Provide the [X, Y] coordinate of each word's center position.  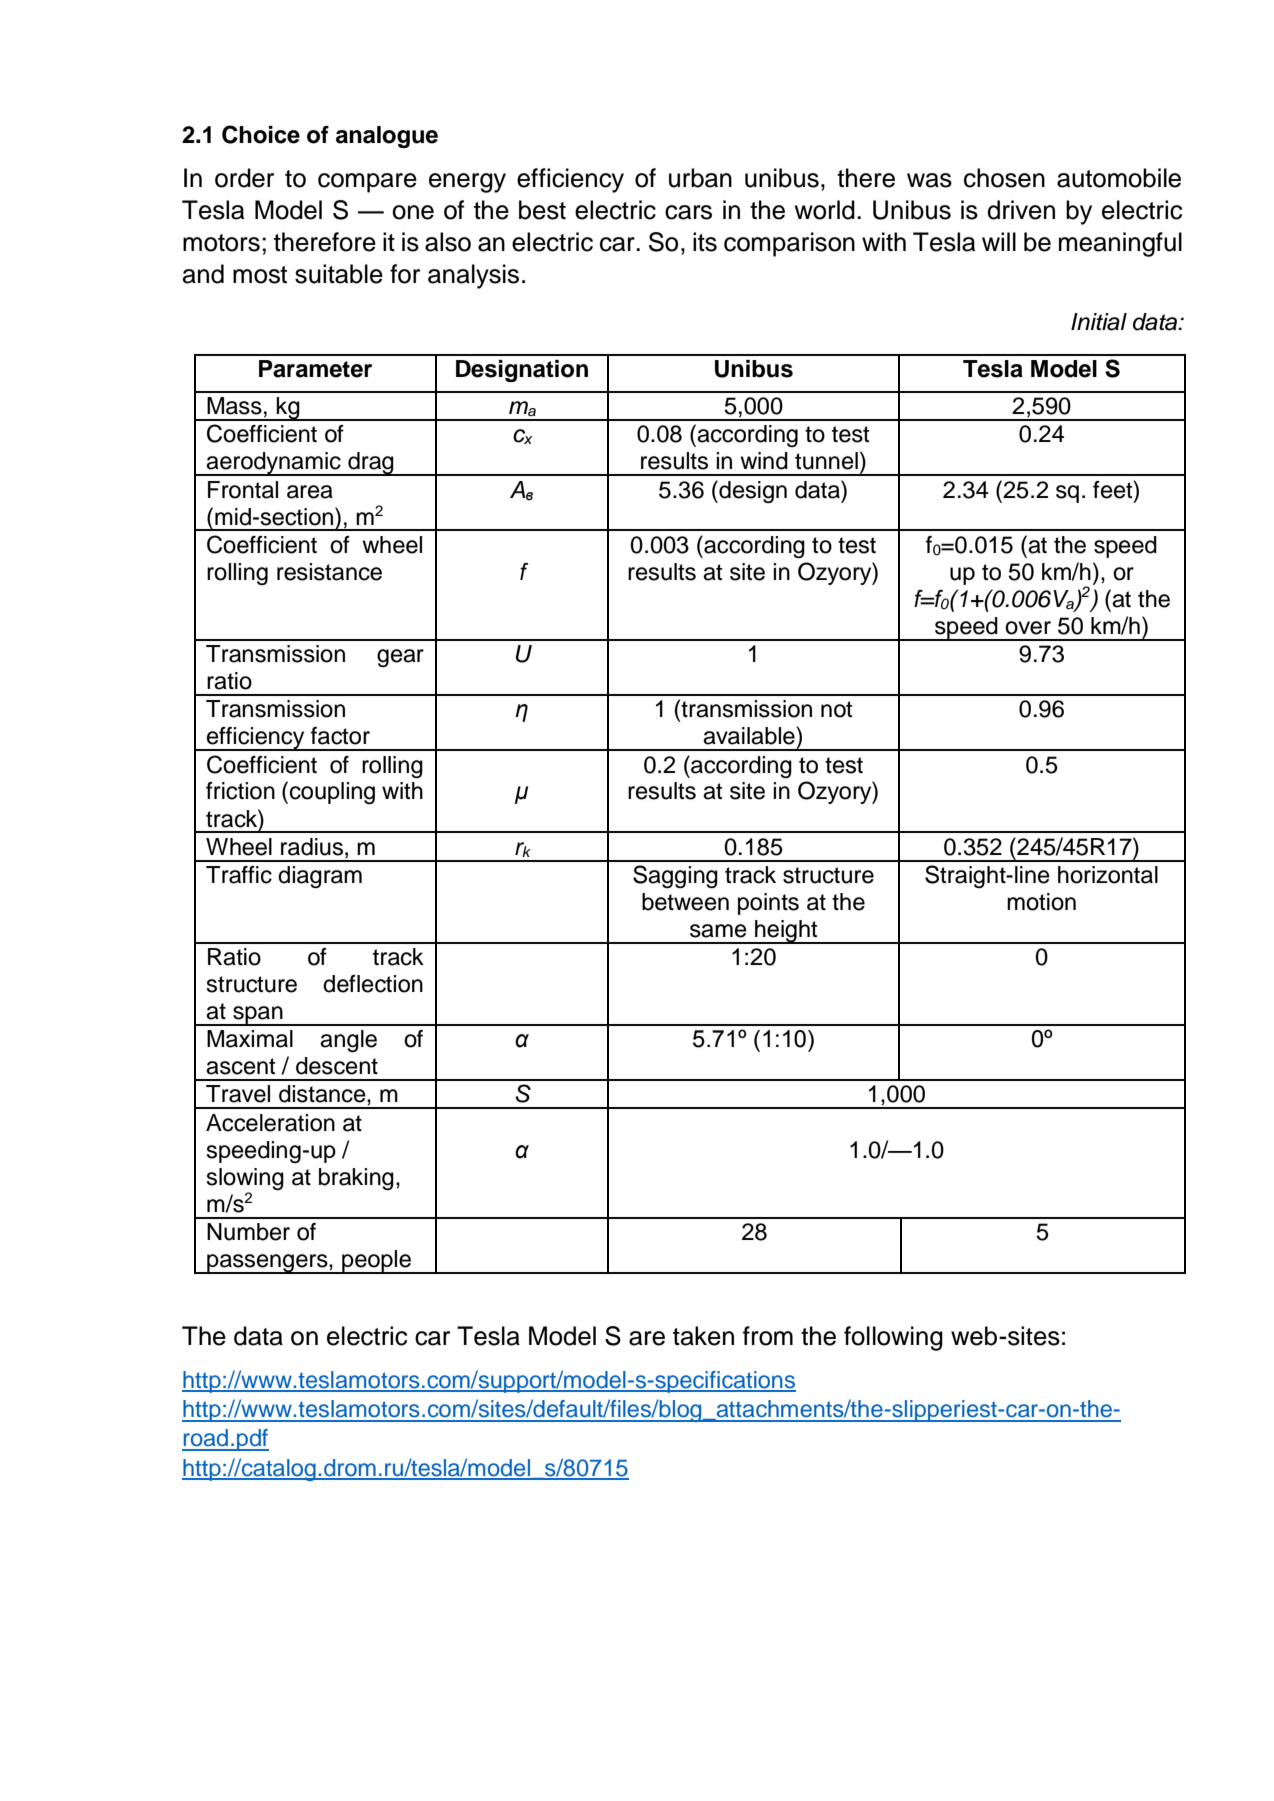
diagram [320, 877]
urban [700, 178]
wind [764, 461]
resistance [329, 572]
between [685, 902]
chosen [1004, 178]
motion [1041, 902]
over [1028, 628]
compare [367, 183]
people [376, 1262]
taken [703, 1336]
